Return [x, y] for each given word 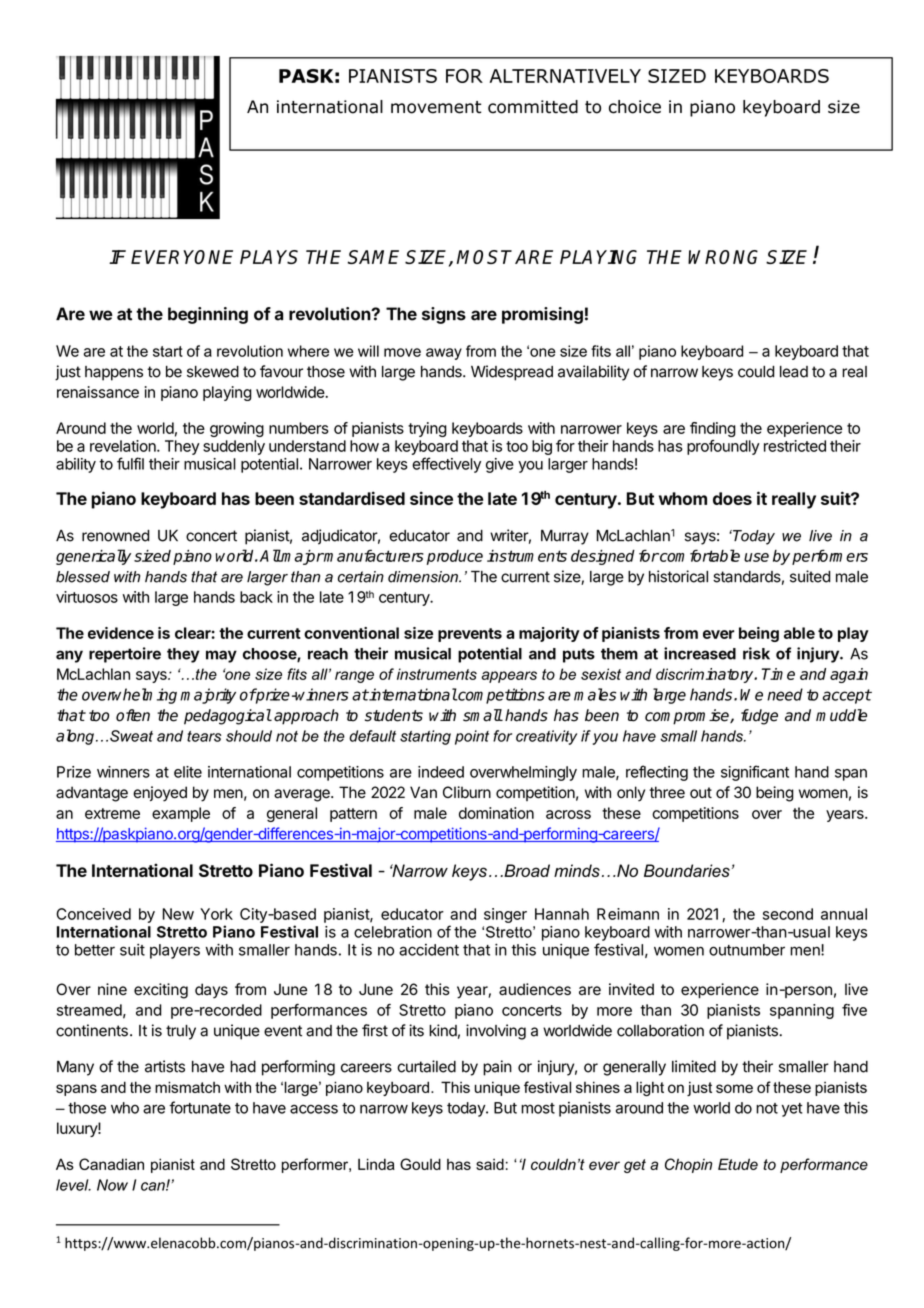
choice [635, 107]
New [178, 914]
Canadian [111, 1164]
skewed [213, 372]
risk [756, 653]
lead [794, 372]
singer [505, 915]
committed [533, 107]
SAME [373, 257]
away [444, 354]
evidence [121, 633]
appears [509, 677]
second [788, 914]
